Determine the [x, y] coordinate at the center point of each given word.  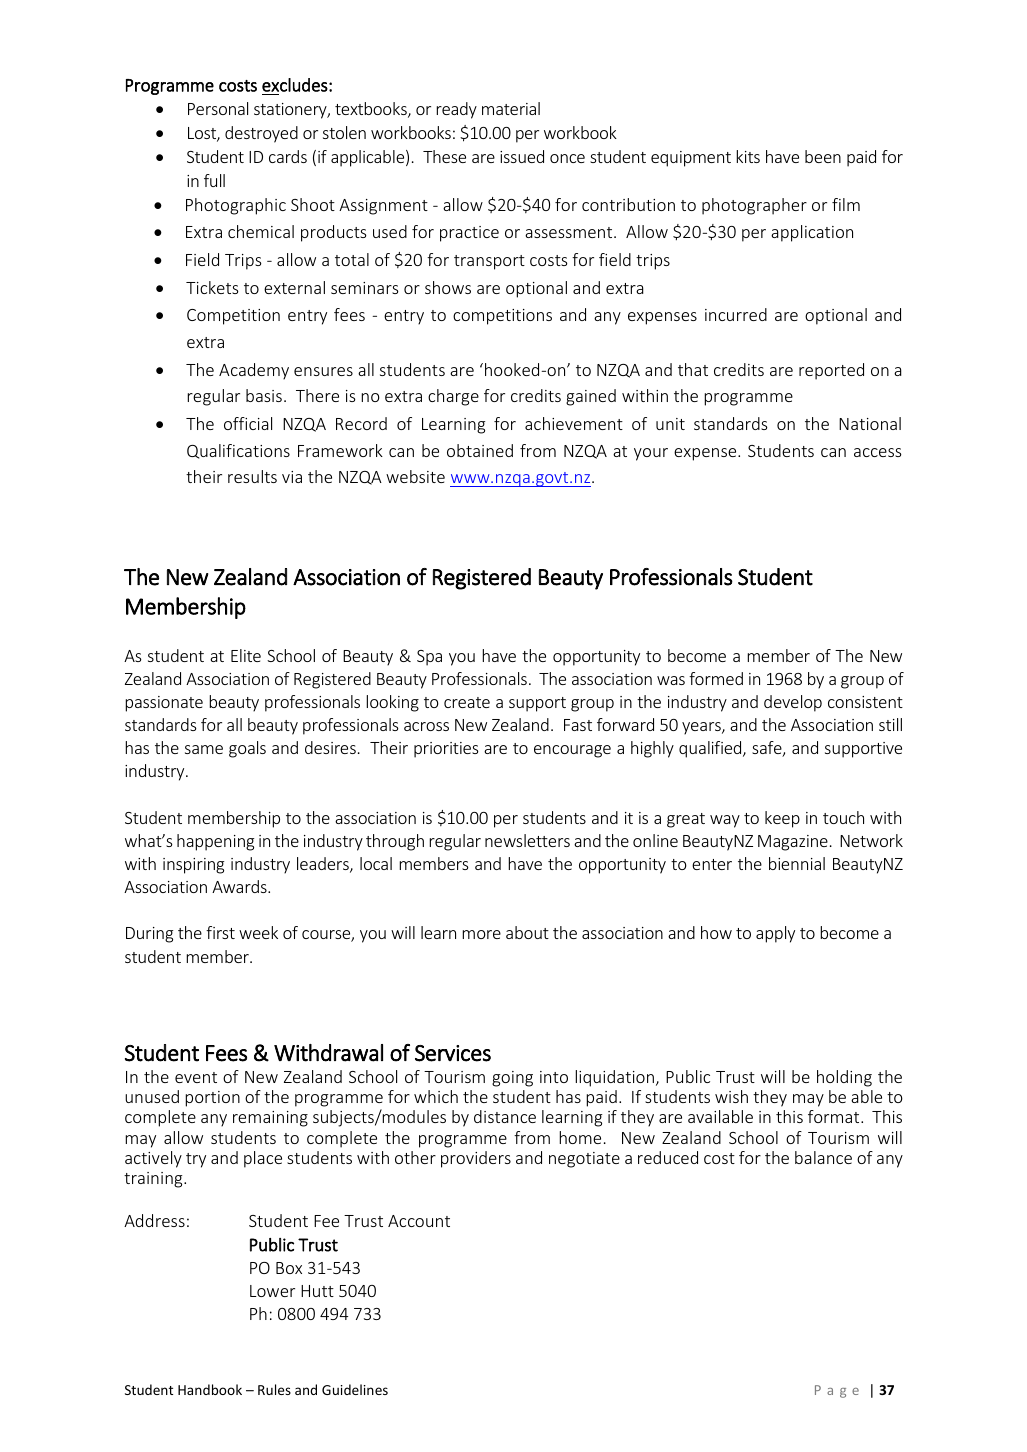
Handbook [210, 1389]
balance [823, 1157]
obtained [480, 450]
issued [522, 156]
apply [775, 934]
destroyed [261, 134]
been [823, 156]
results [252, 476]
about [527, 932]
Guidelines [355, 1389]
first [220, 932]
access [878, 452]
